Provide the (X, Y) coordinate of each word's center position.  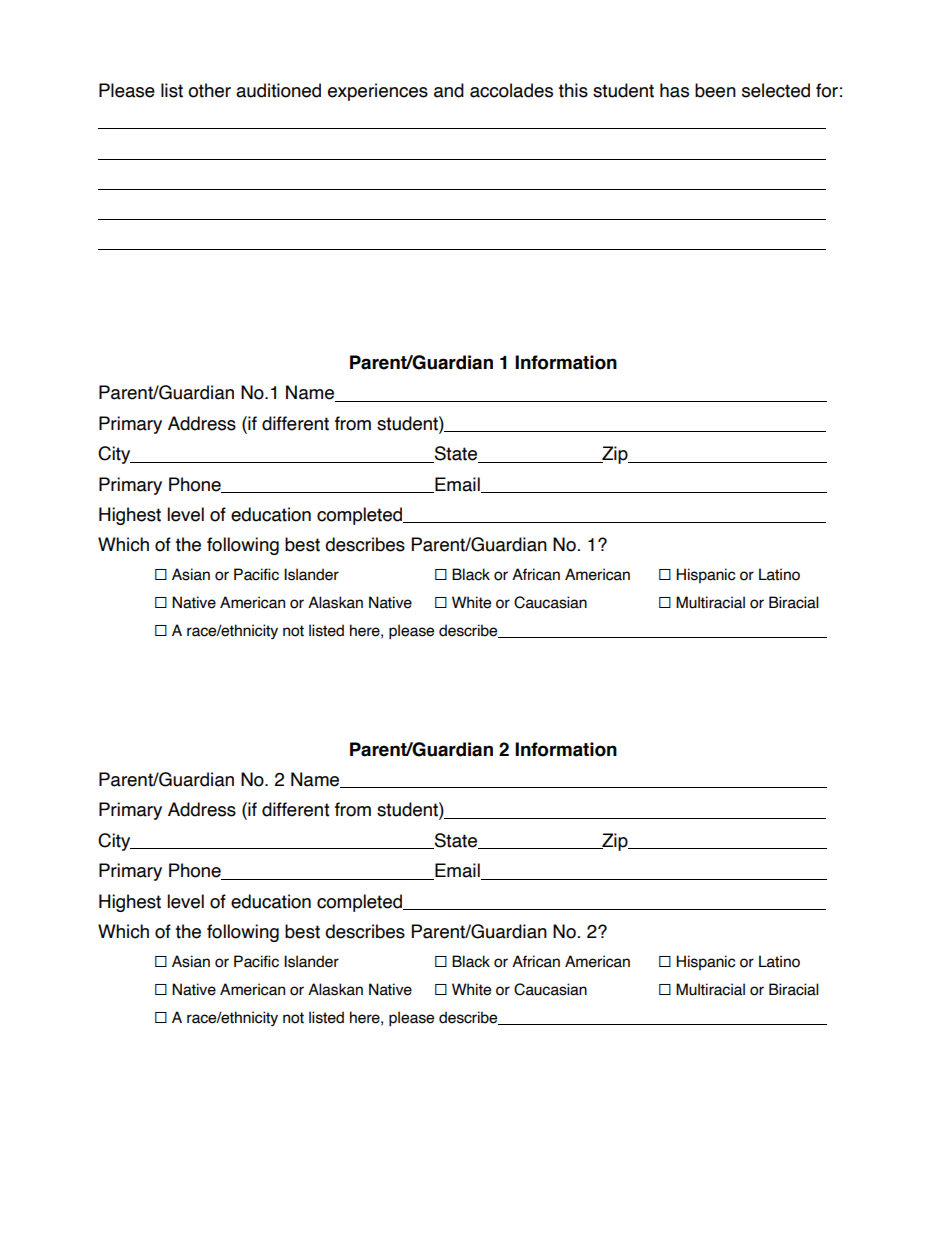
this (573, 90)
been (715, 90)
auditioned (278, 90)
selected (776, 90)
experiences (378, 92)
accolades (511, 90)
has (674, 90)
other (209, 90)
